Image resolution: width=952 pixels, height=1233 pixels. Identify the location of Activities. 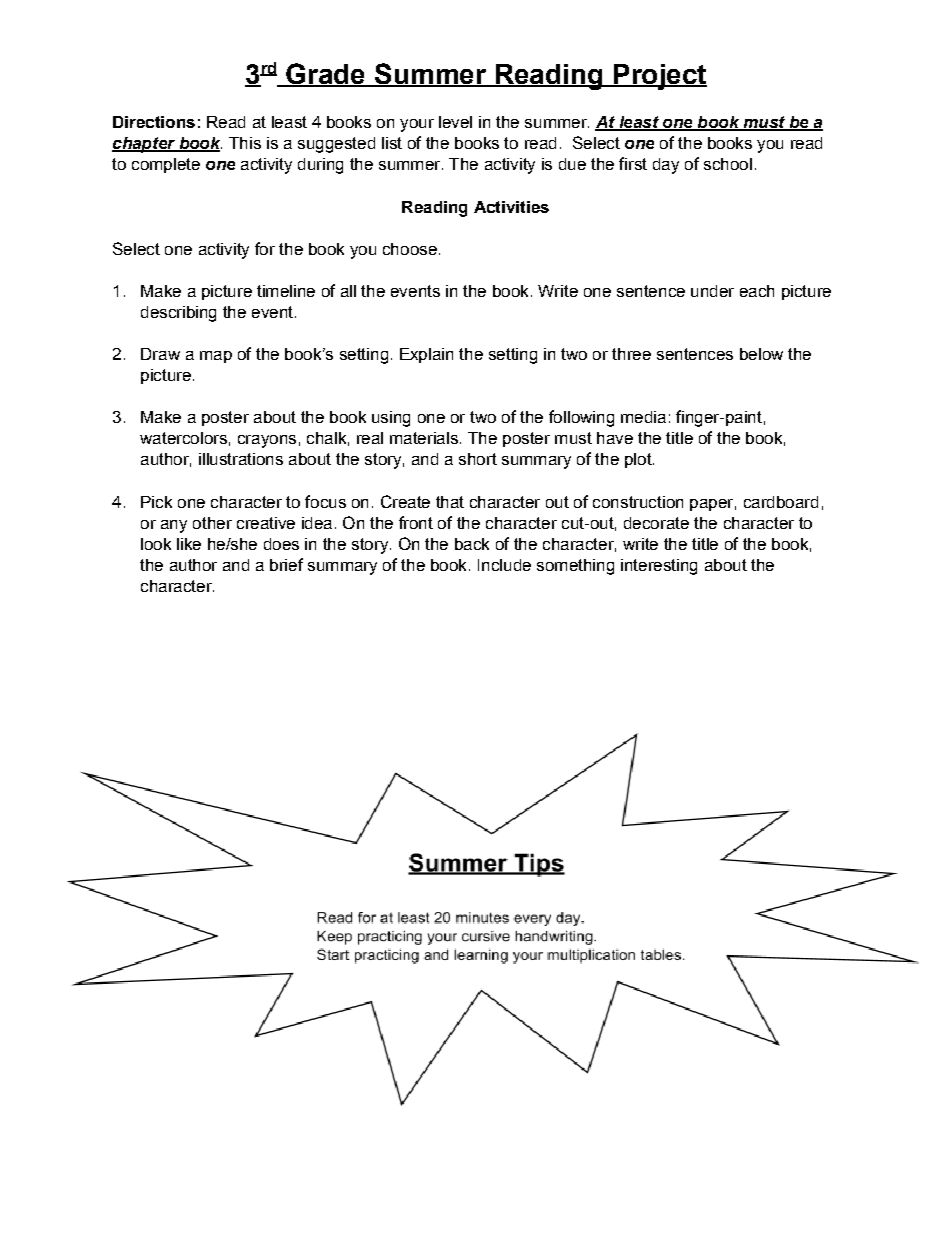
(511, 207).
